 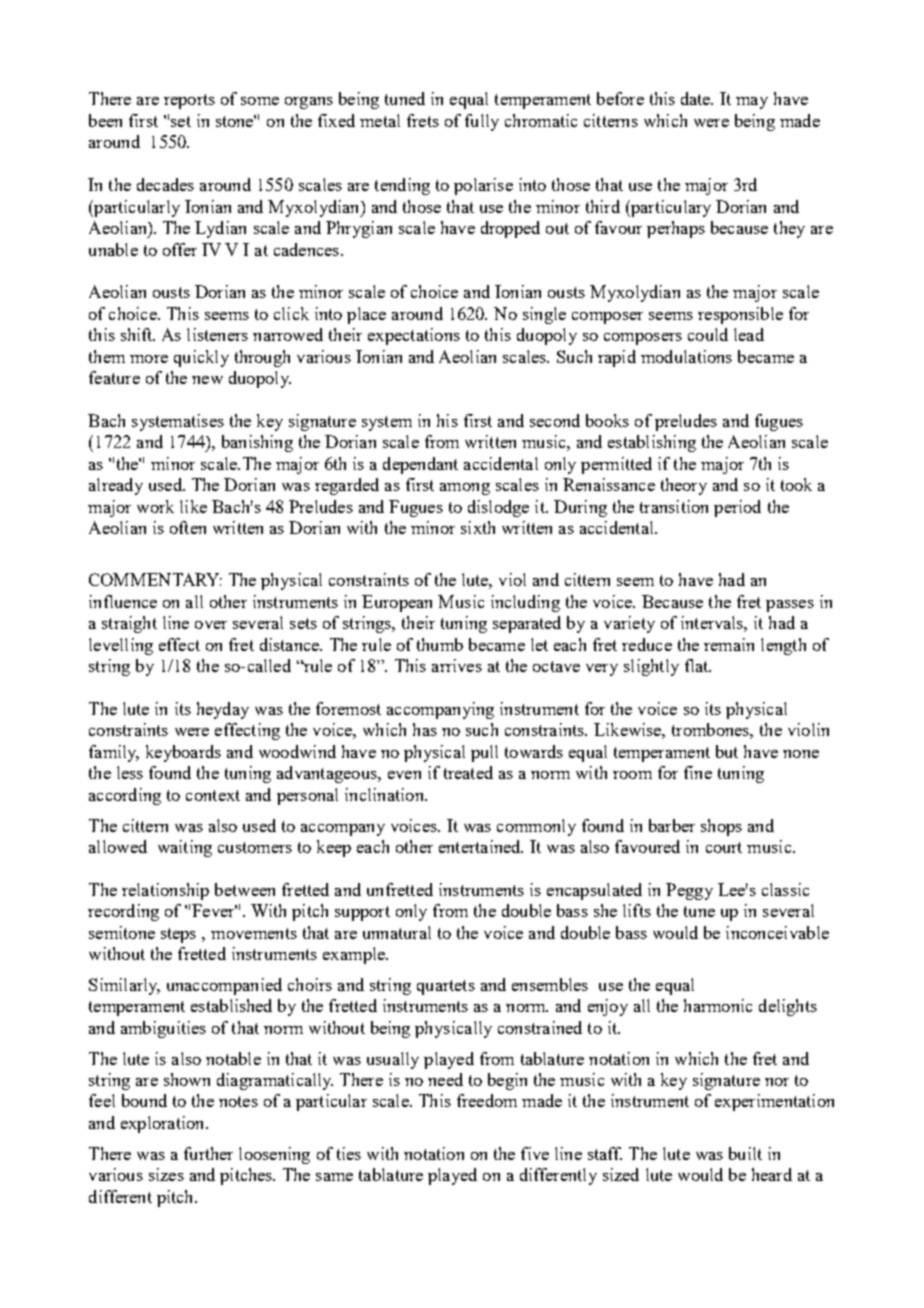 What do you see at coordinates (155, 506) in the document?
I see `work` at bounding box center [155, 506].
